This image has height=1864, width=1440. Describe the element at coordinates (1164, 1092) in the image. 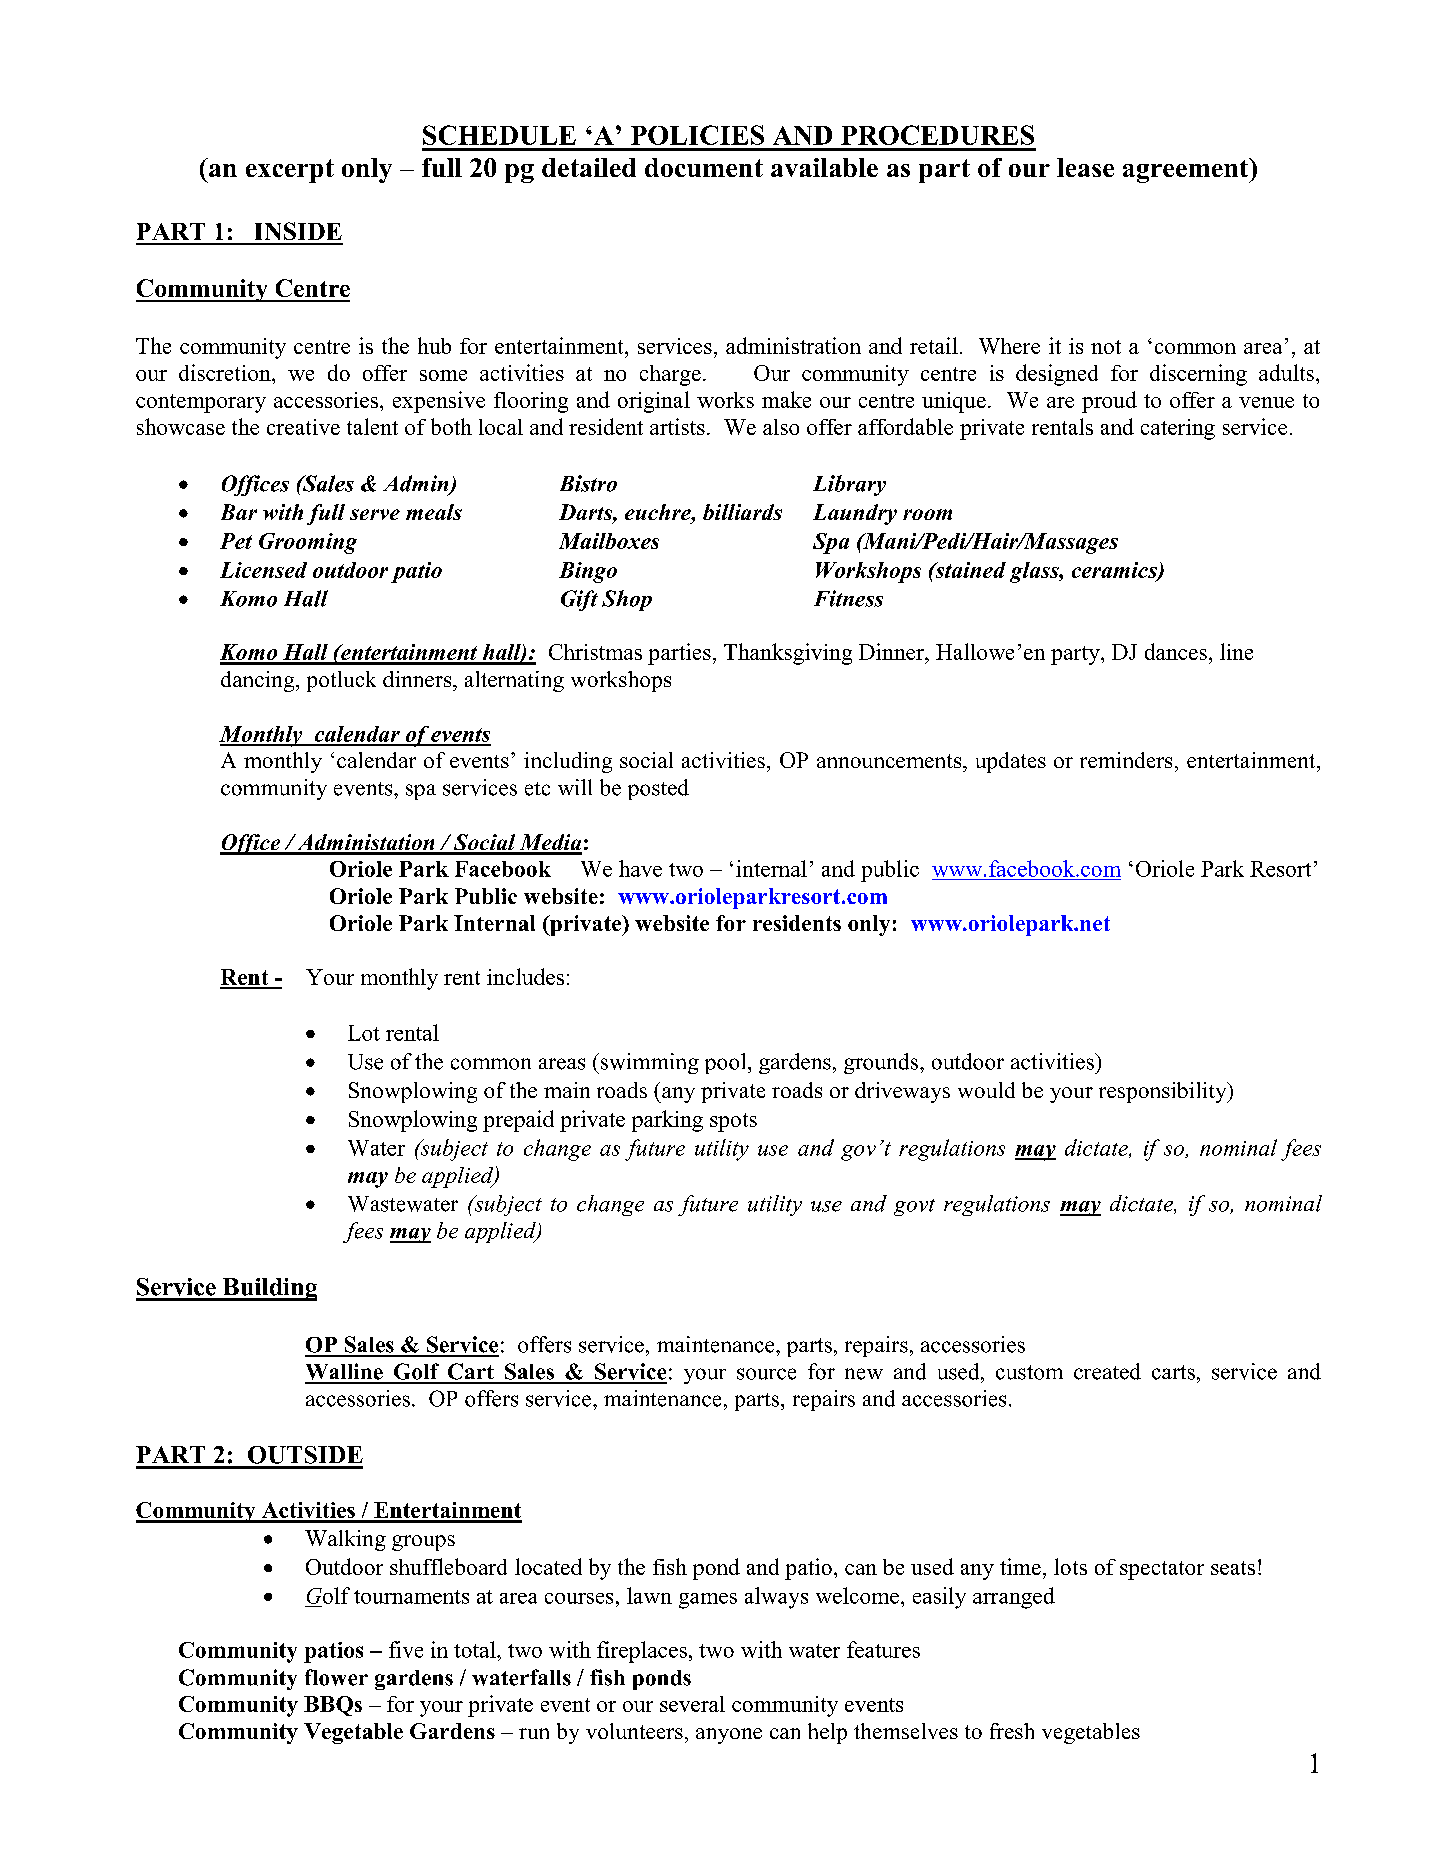

I see `responsibility` at that location.
